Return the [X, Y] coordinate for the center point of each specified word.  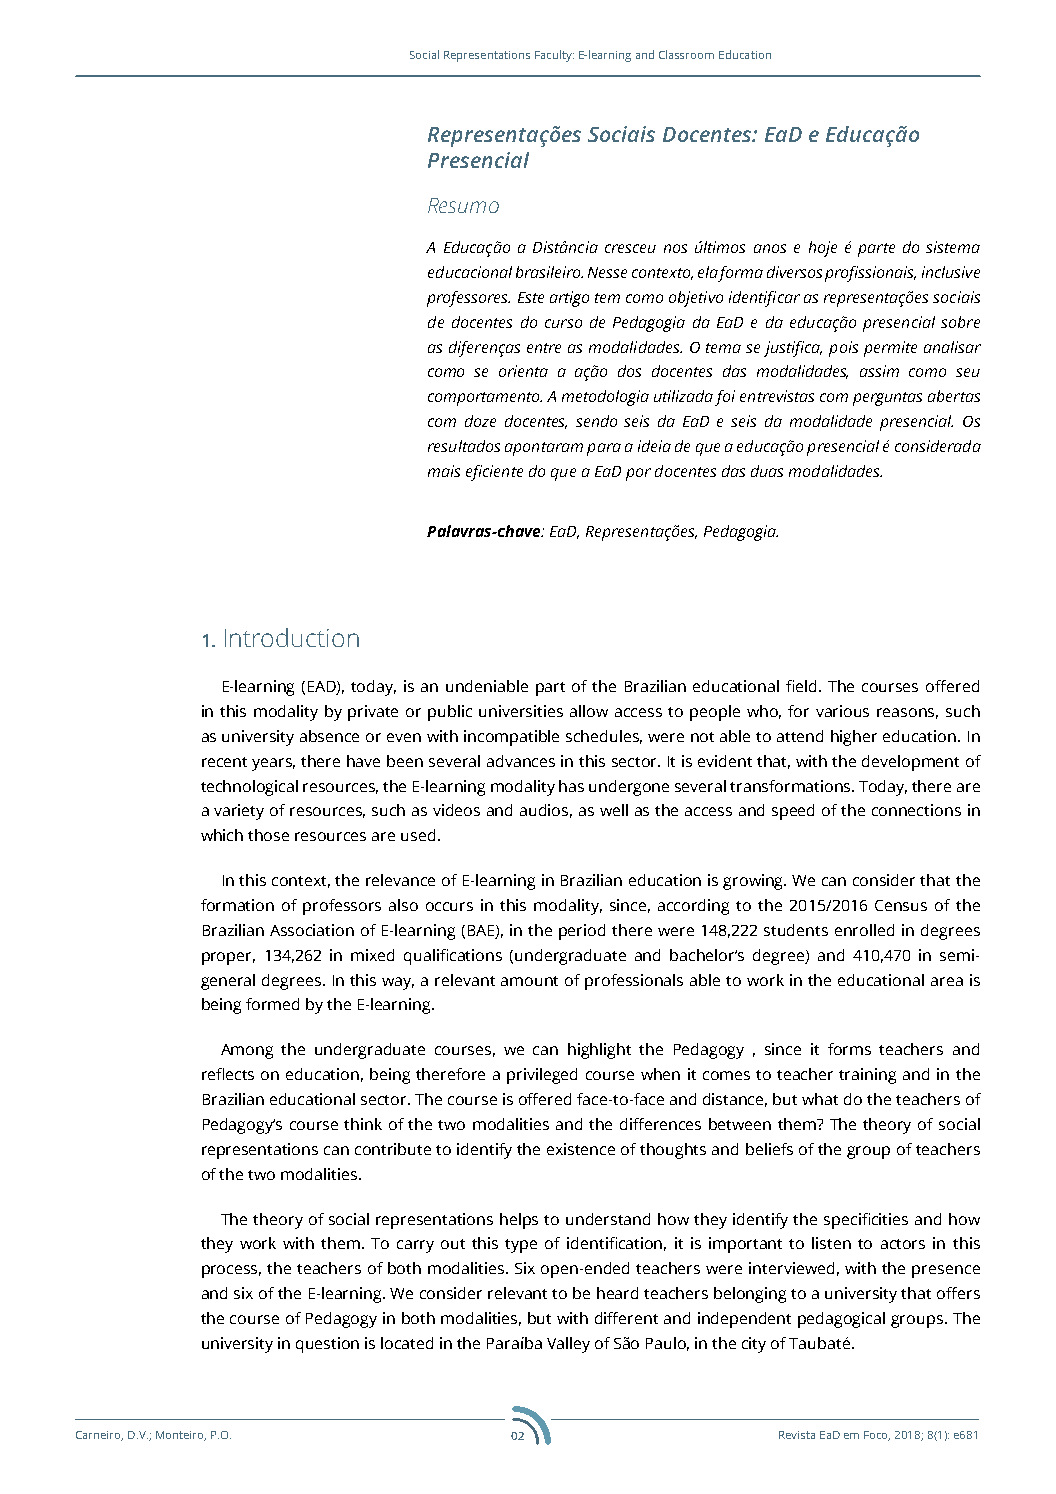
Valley [568, 1345]
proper [228, 958]
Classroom [686, 54]
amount [529, 981]
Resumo [463, 205]
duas [767, 471]
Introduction [292, 637]
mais [444, 471]
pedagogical [841, 1320]
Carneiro [99, 1436]
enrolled [864, 930]
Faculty [554, 56]
